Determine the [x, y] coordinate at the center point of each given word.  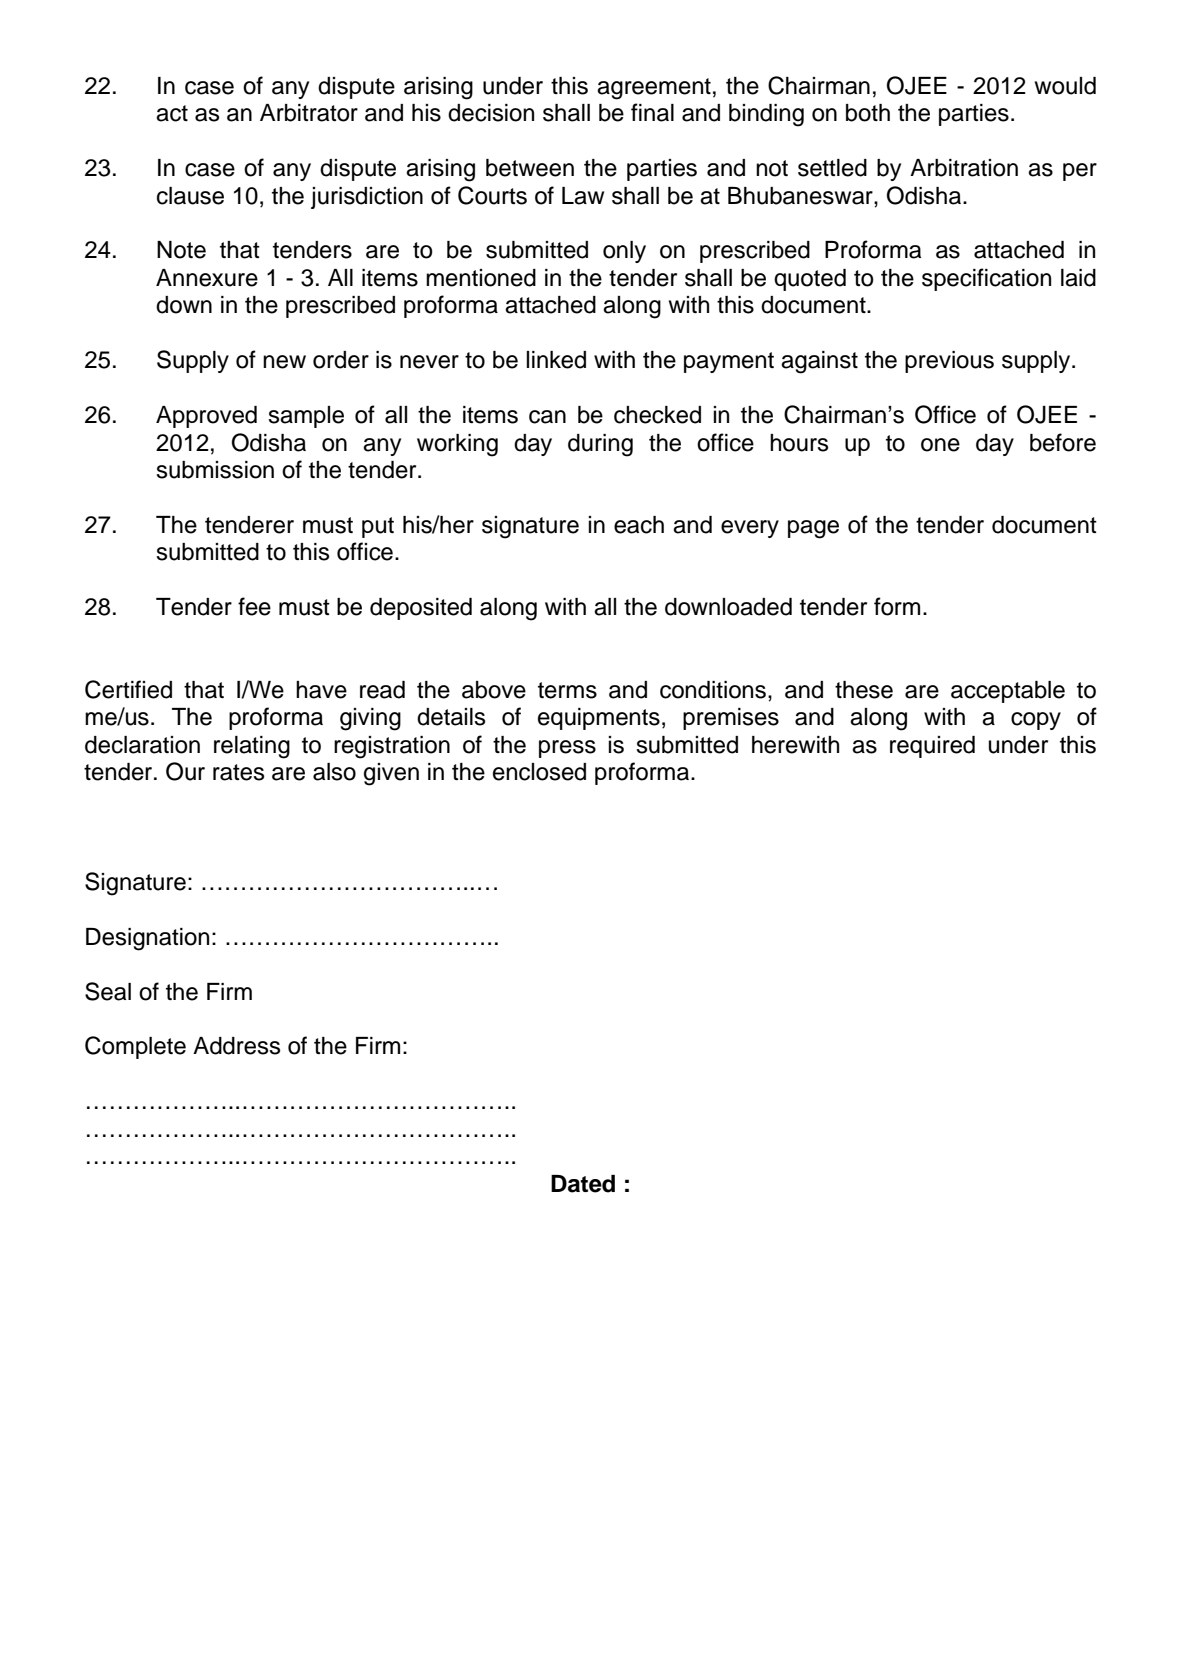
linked [556, 360]
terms [567, 690]
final [652, 112]
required [932, 747]
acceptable [1008, 692]
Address [236, 1046]
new [284, 362]
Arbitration [964, 168]
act [172, 113]
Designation [147, 939]
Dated [583, 1184]
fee [254, 606]
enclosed [539, 772]
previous [949, 362]
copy [1036, 721]
